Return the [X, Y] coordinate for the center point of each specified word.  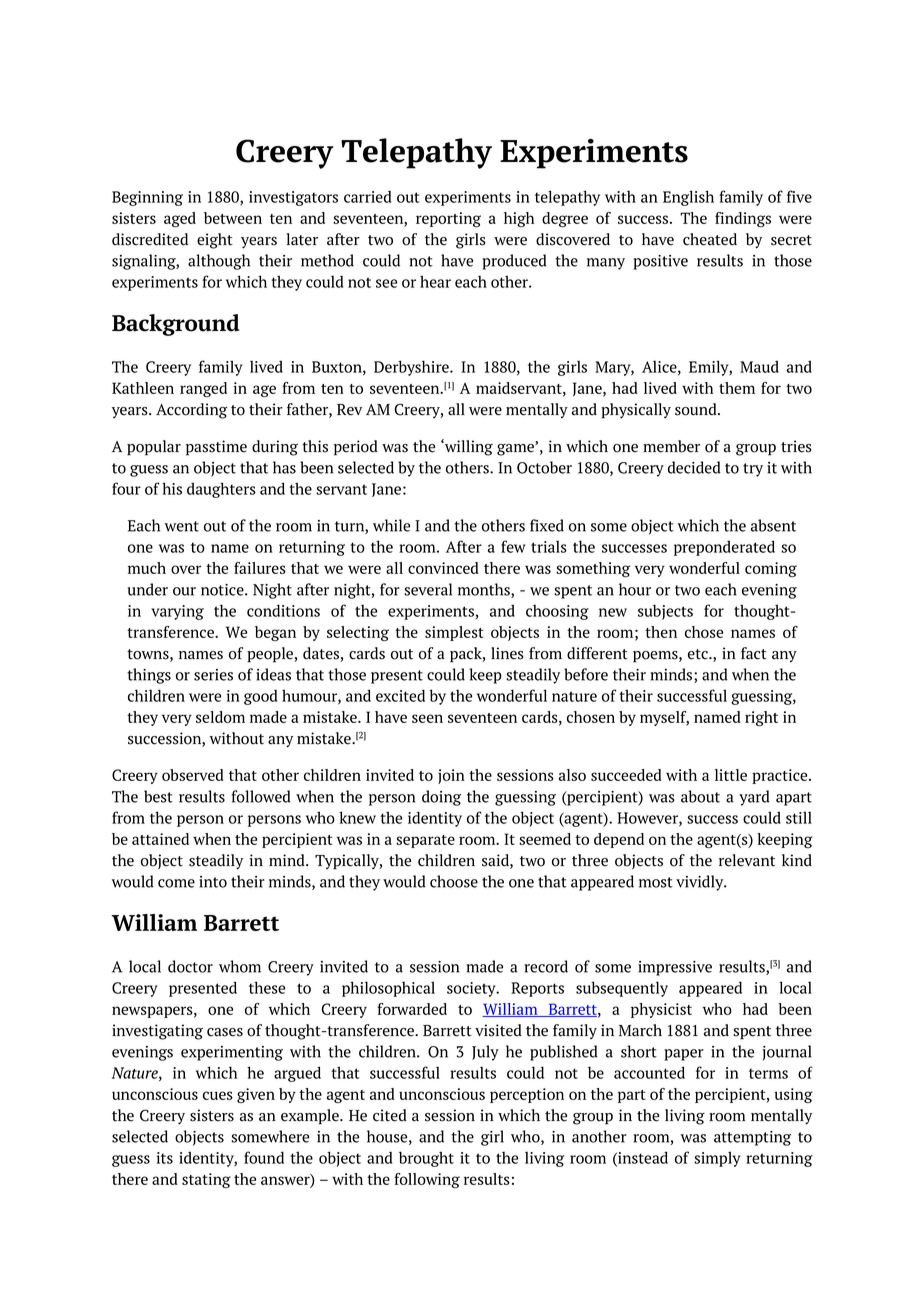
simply [717, 1159]
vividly [701, 883]
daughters [221, 490]
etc [699, 654]
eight [215, 241]
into [213, 882]
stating [206, 1180]
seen [427, 718]
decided [694, 467]
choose [454, 881]
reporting [448, 219]
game [516, 450]
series [213, 675]
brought [426, 1159]
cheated [710, 239]
